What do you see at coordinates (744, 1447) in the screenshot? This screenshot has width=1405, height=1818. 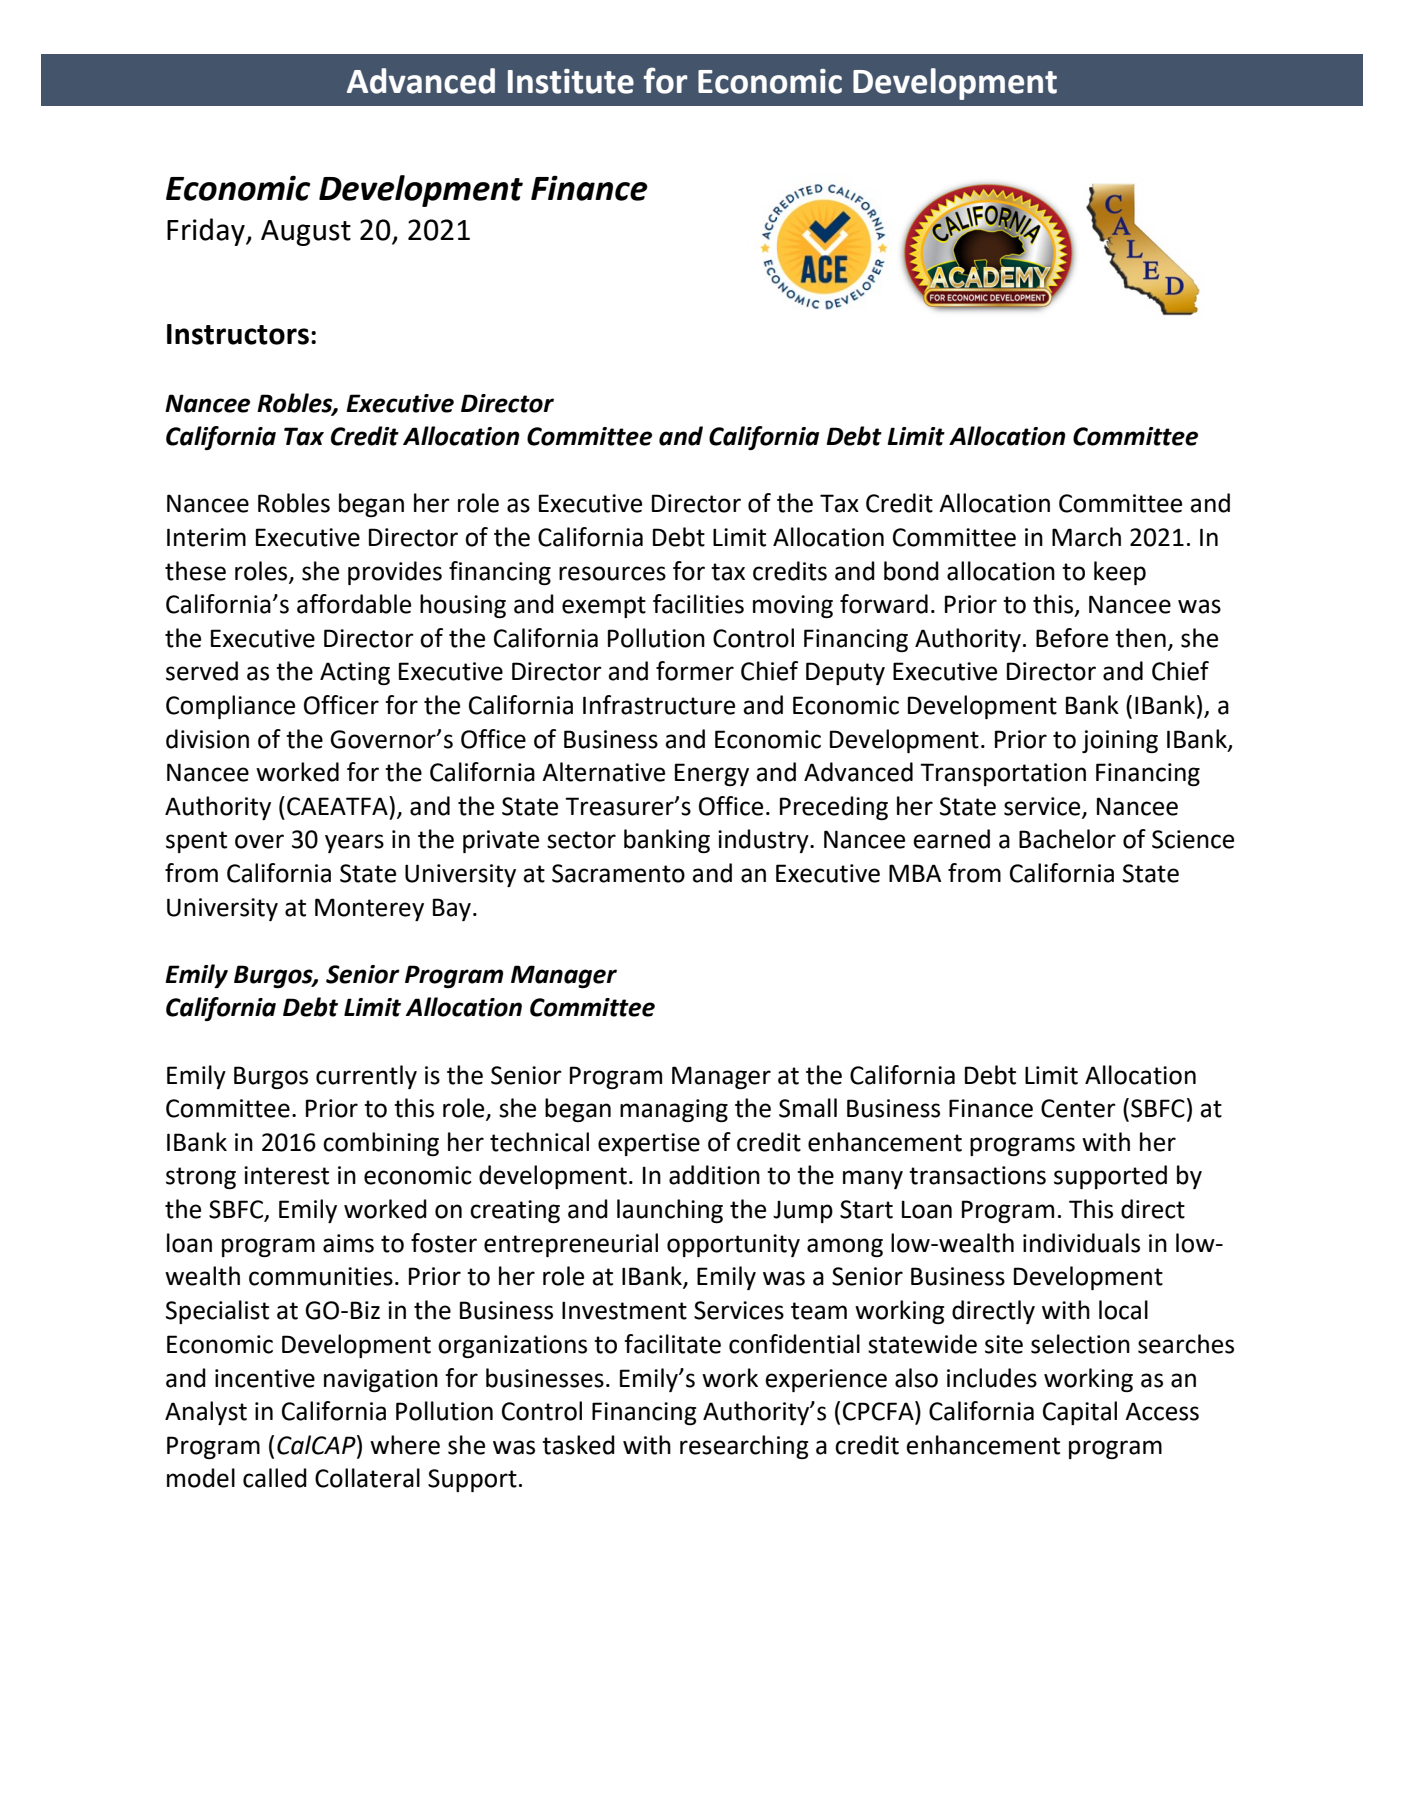 I see `researching` at bounding box center [744, 1447].
